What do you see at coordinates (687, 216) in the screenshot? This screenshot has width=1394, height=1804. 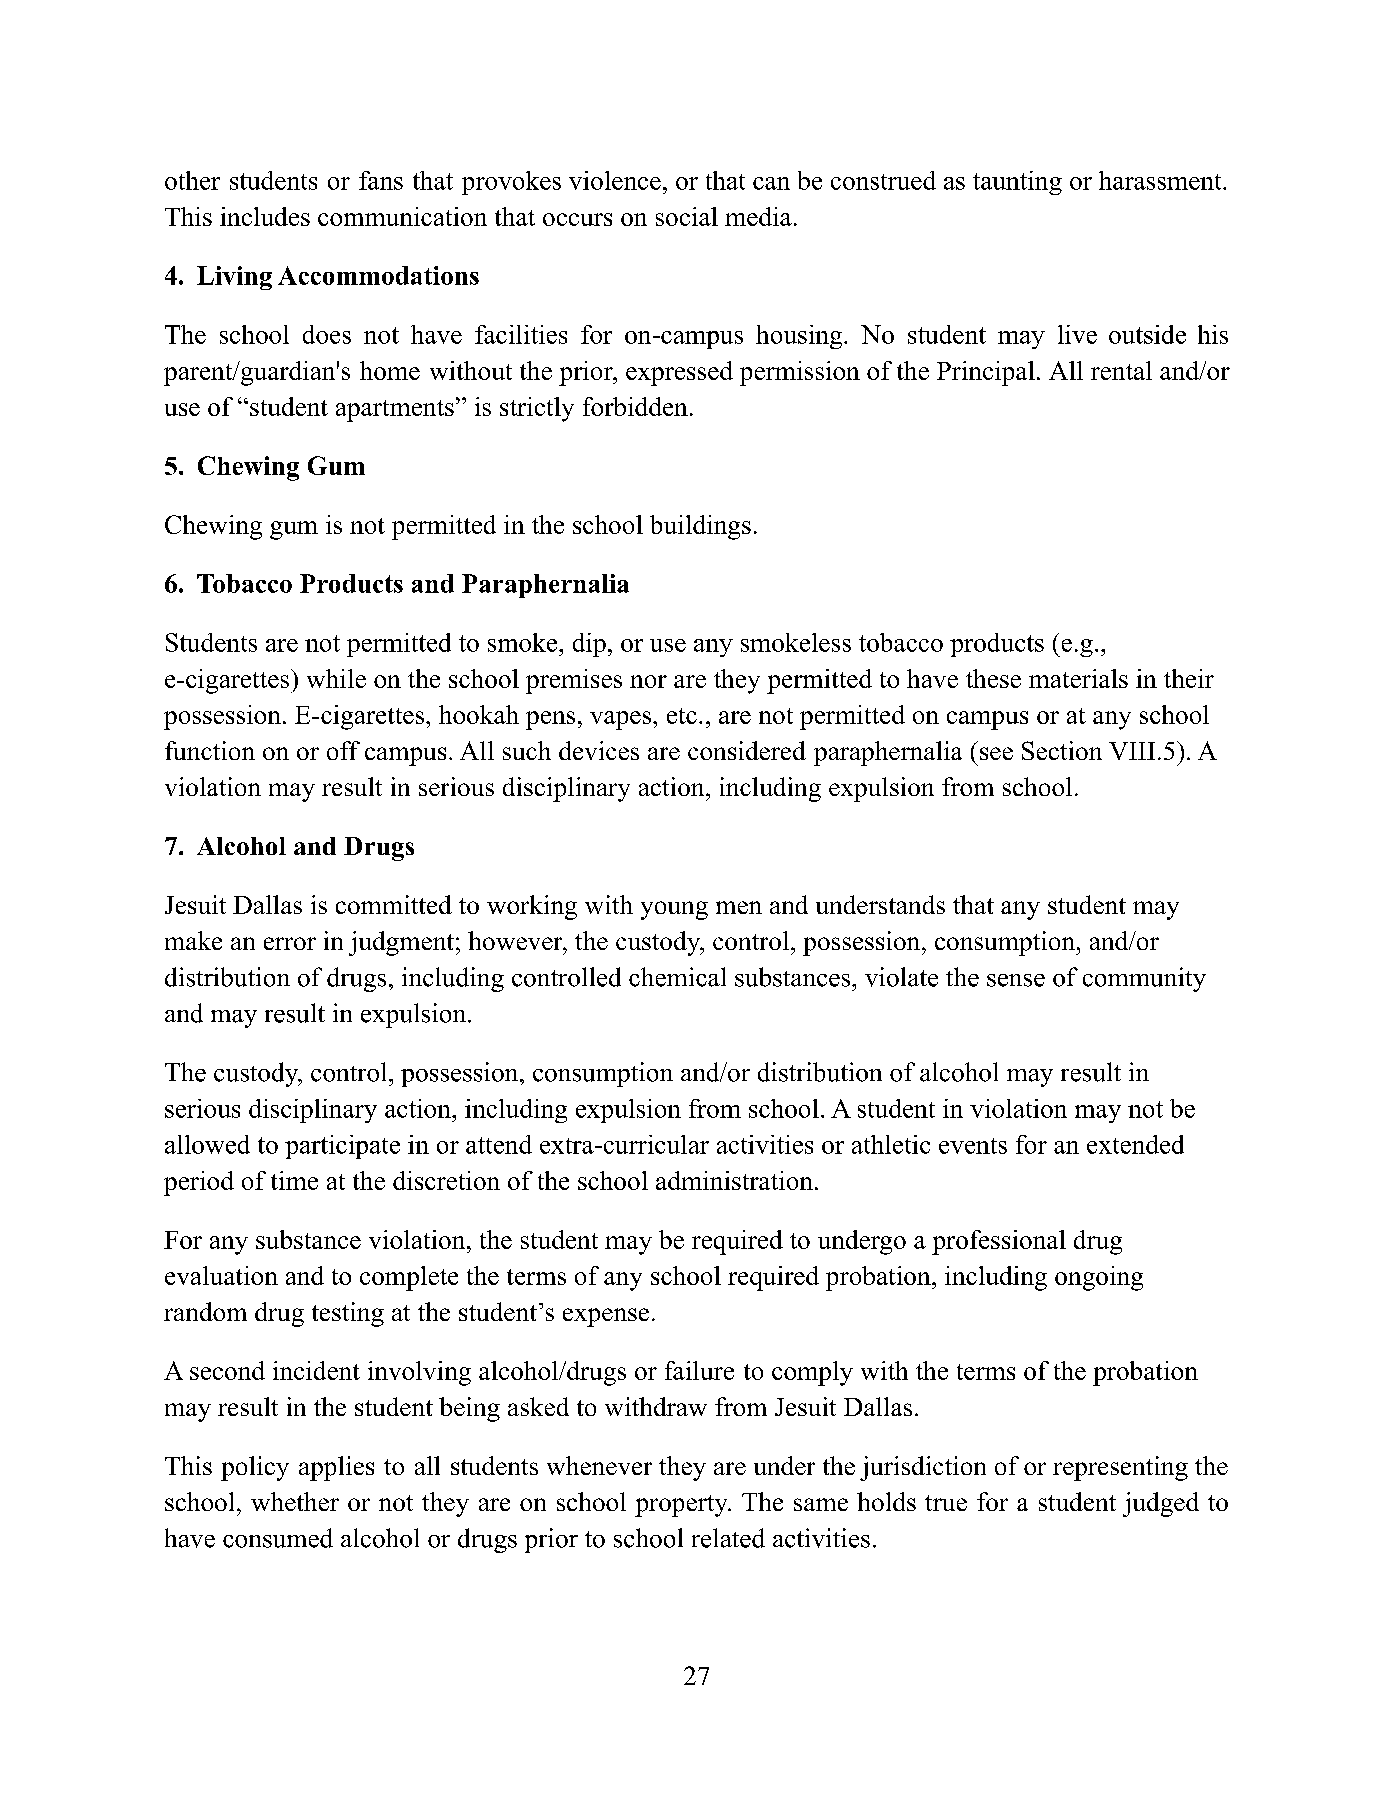 I see `social` at bounding box center [687, 216].
